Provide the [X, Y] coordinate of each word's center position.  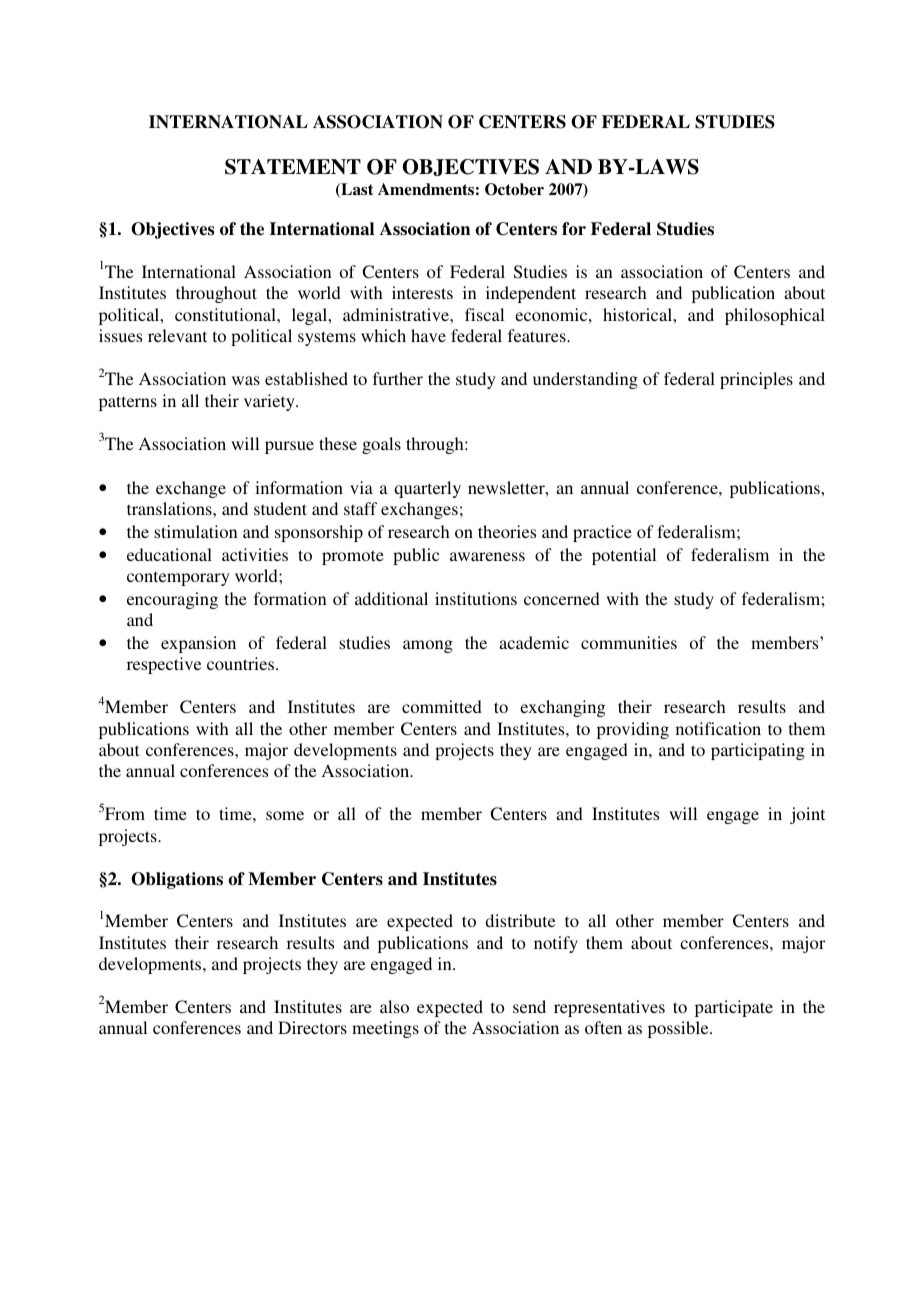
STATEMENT [293, 167]
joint [807, 815]
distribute [520, 920]
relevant [177, 335]
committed [442, 706]
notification [718, 728]
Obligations [177, 880]
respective [164, 665]
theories [507, 531]
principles [756, 380]
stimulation [196, 531]
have [428, 335]
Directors [312, 1027]
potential [624, 556]
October [514, 189]
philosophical [775, 316]
